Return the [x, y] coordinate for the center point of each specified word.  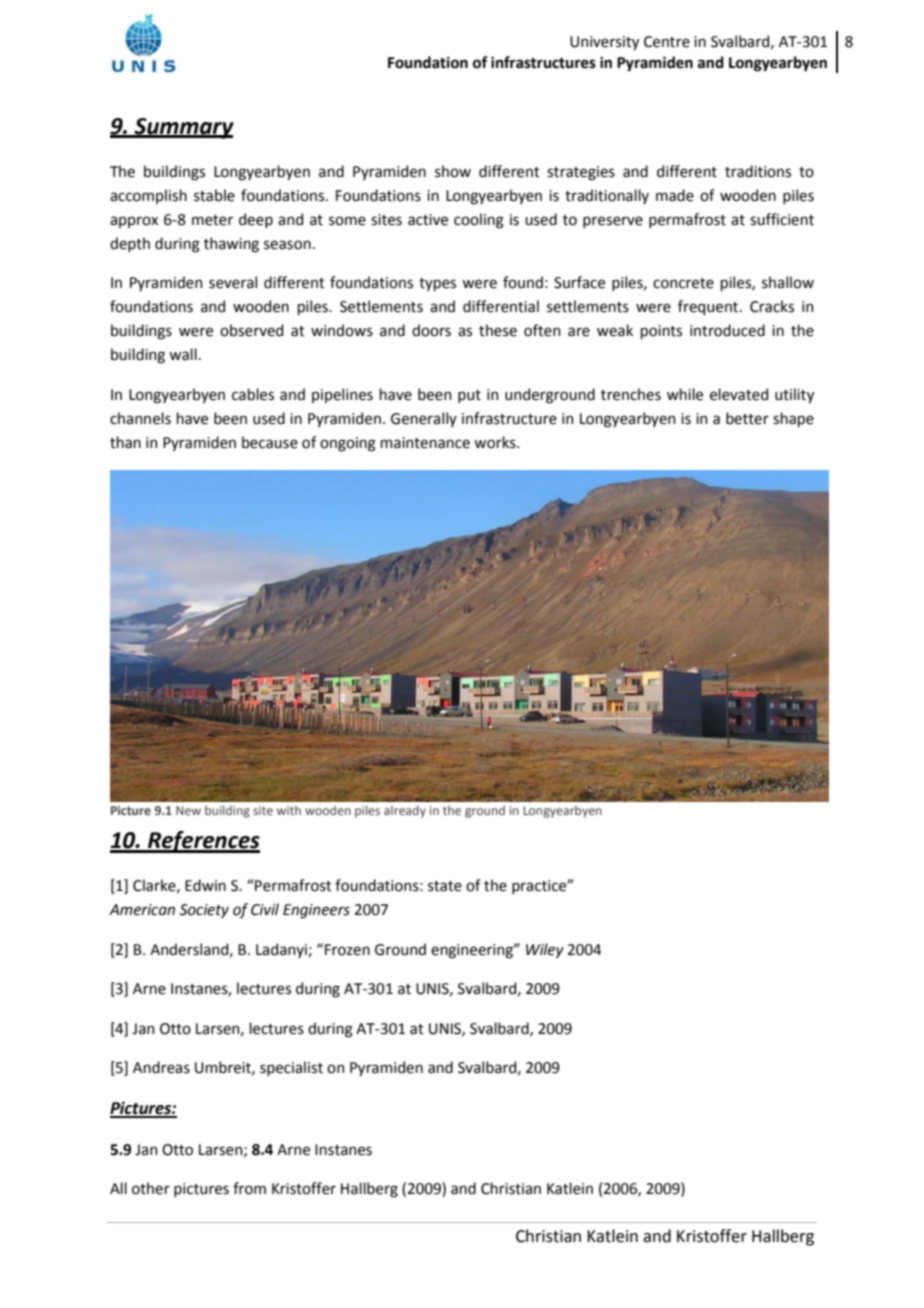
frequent [709, 307]
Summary [183, 128]
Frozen [347, 950]
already [405, 811]
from [249, 1188]
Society [204, 911]
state [445, 886]
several [233, 282]
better [747, 418]
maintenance [425, 443]
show [453, 171]
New [188, 810]
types [437, 284]
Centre [667, 42]
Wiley [545, 950]
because [270, 442]
